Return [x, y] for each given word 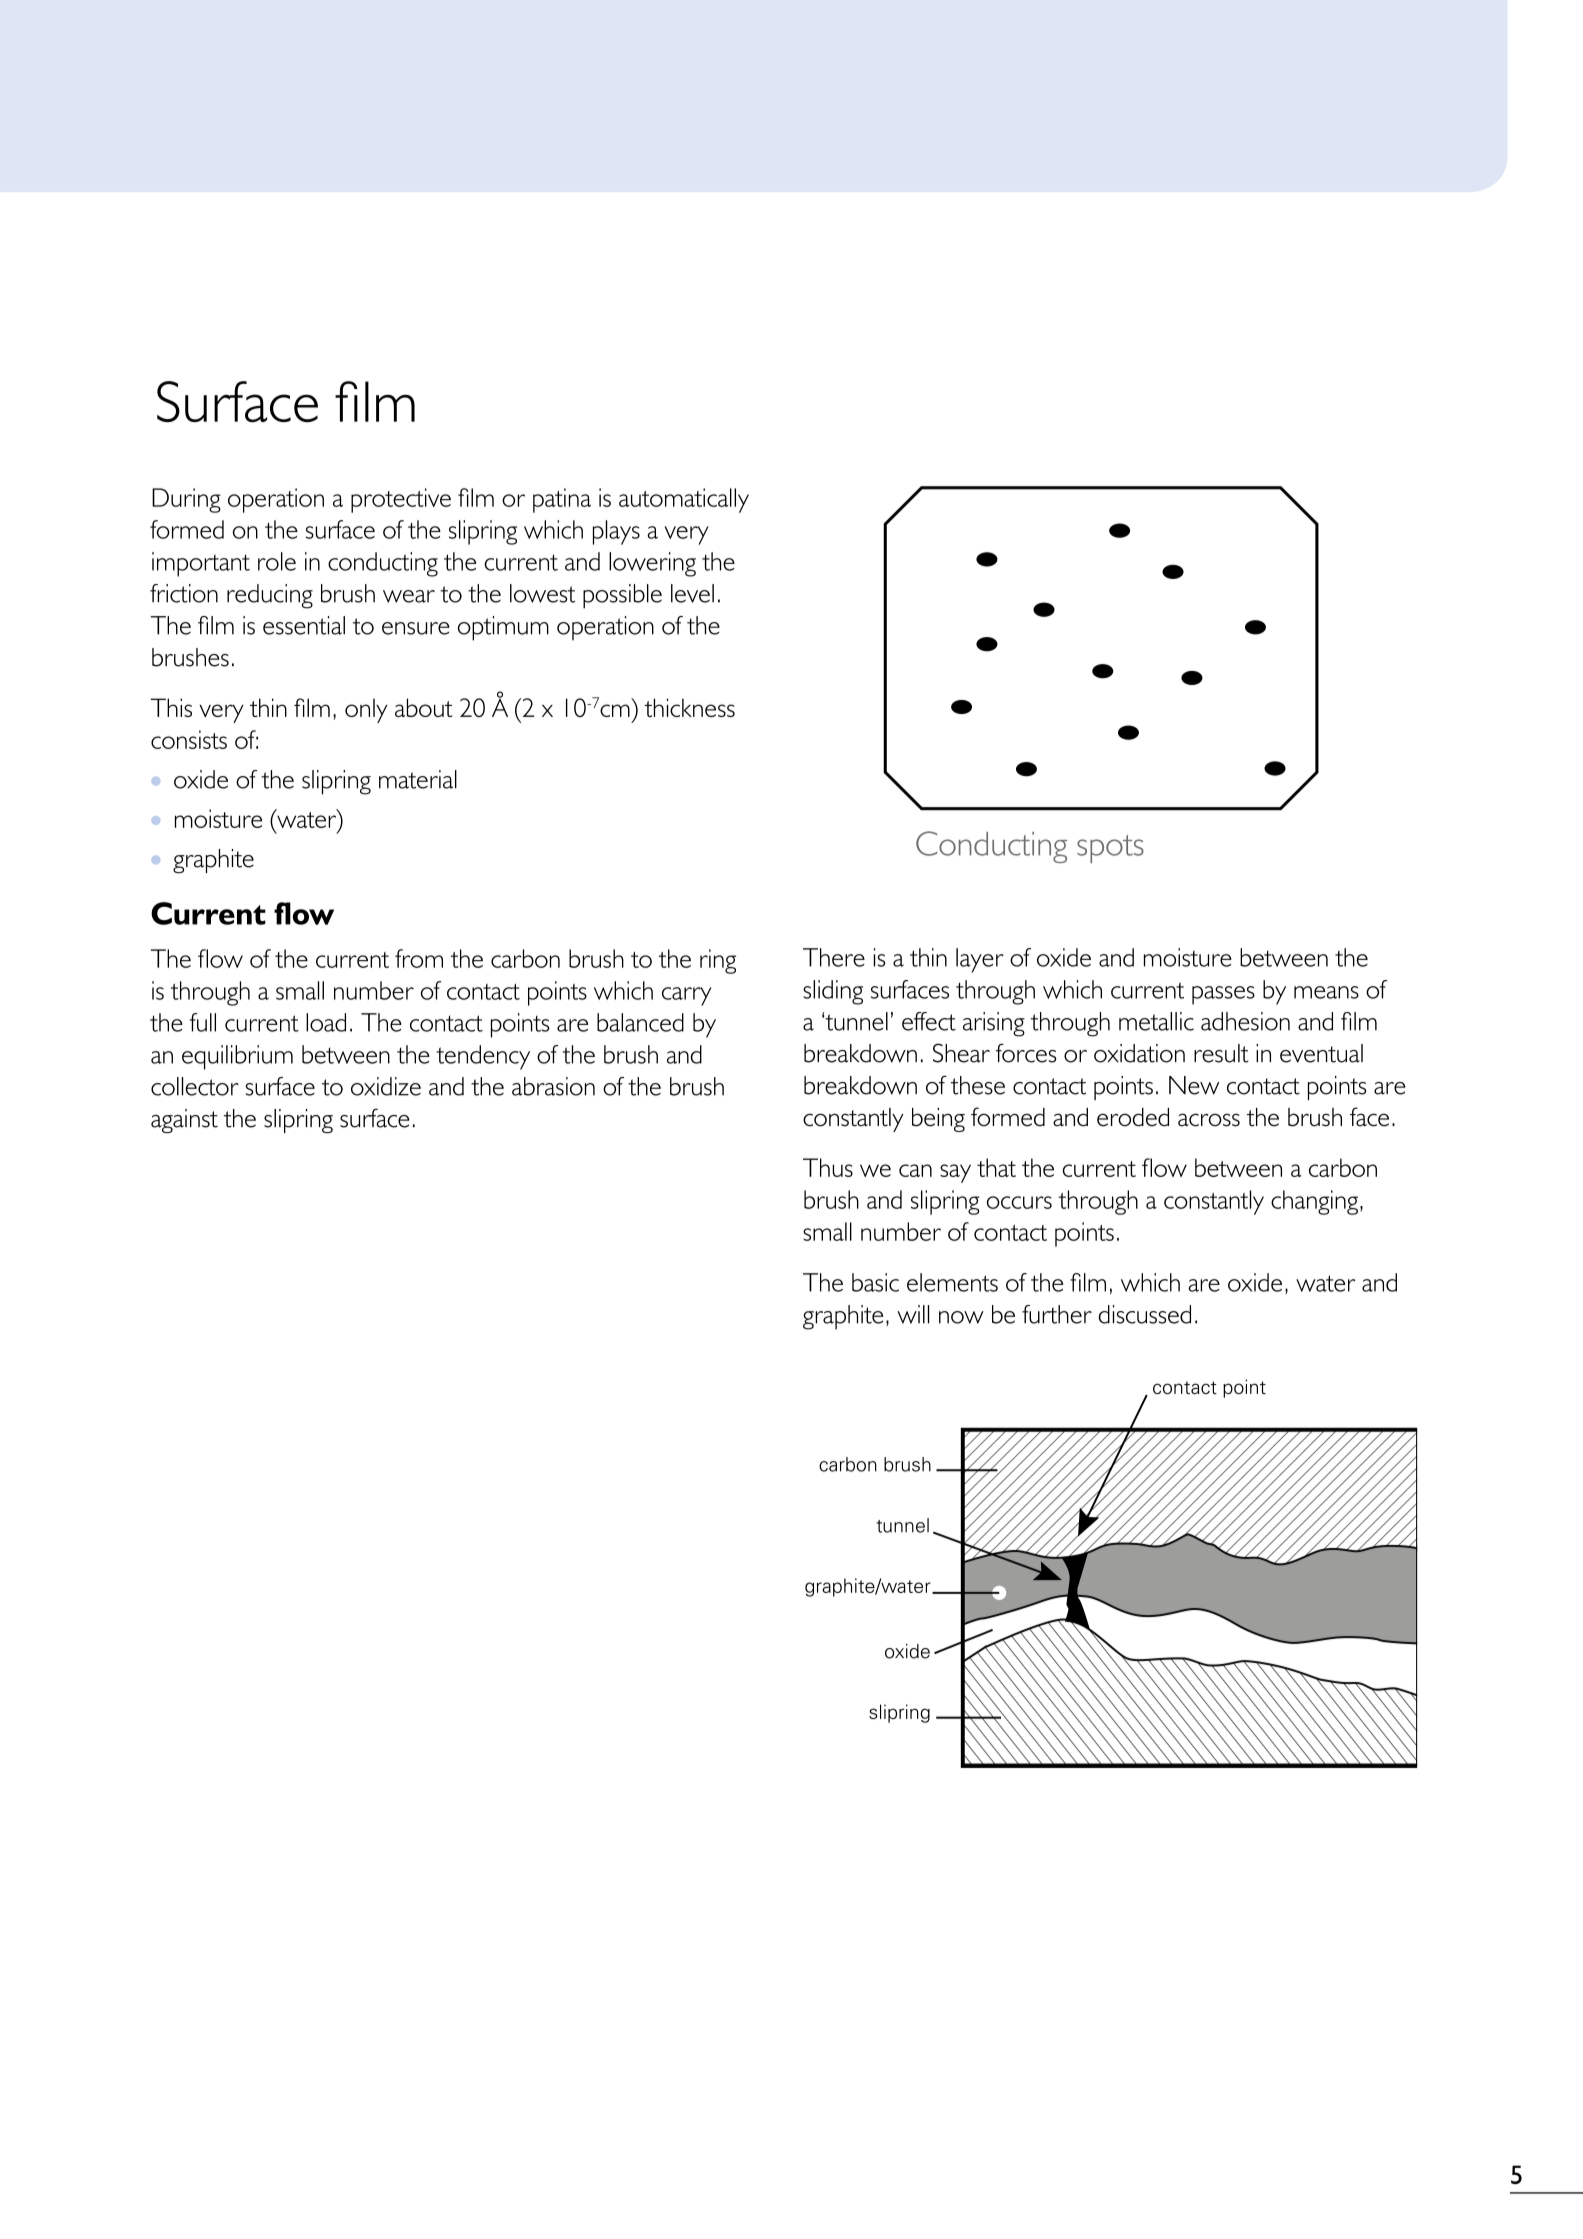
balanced [640, 1022]
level [692, 593]
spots [1110, 849]
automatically [684, 500]
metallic [1156, 1021]
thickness [689, 707]
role [277, 561]
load [326, 1022]
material [418, 779]
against [184, 1121]
